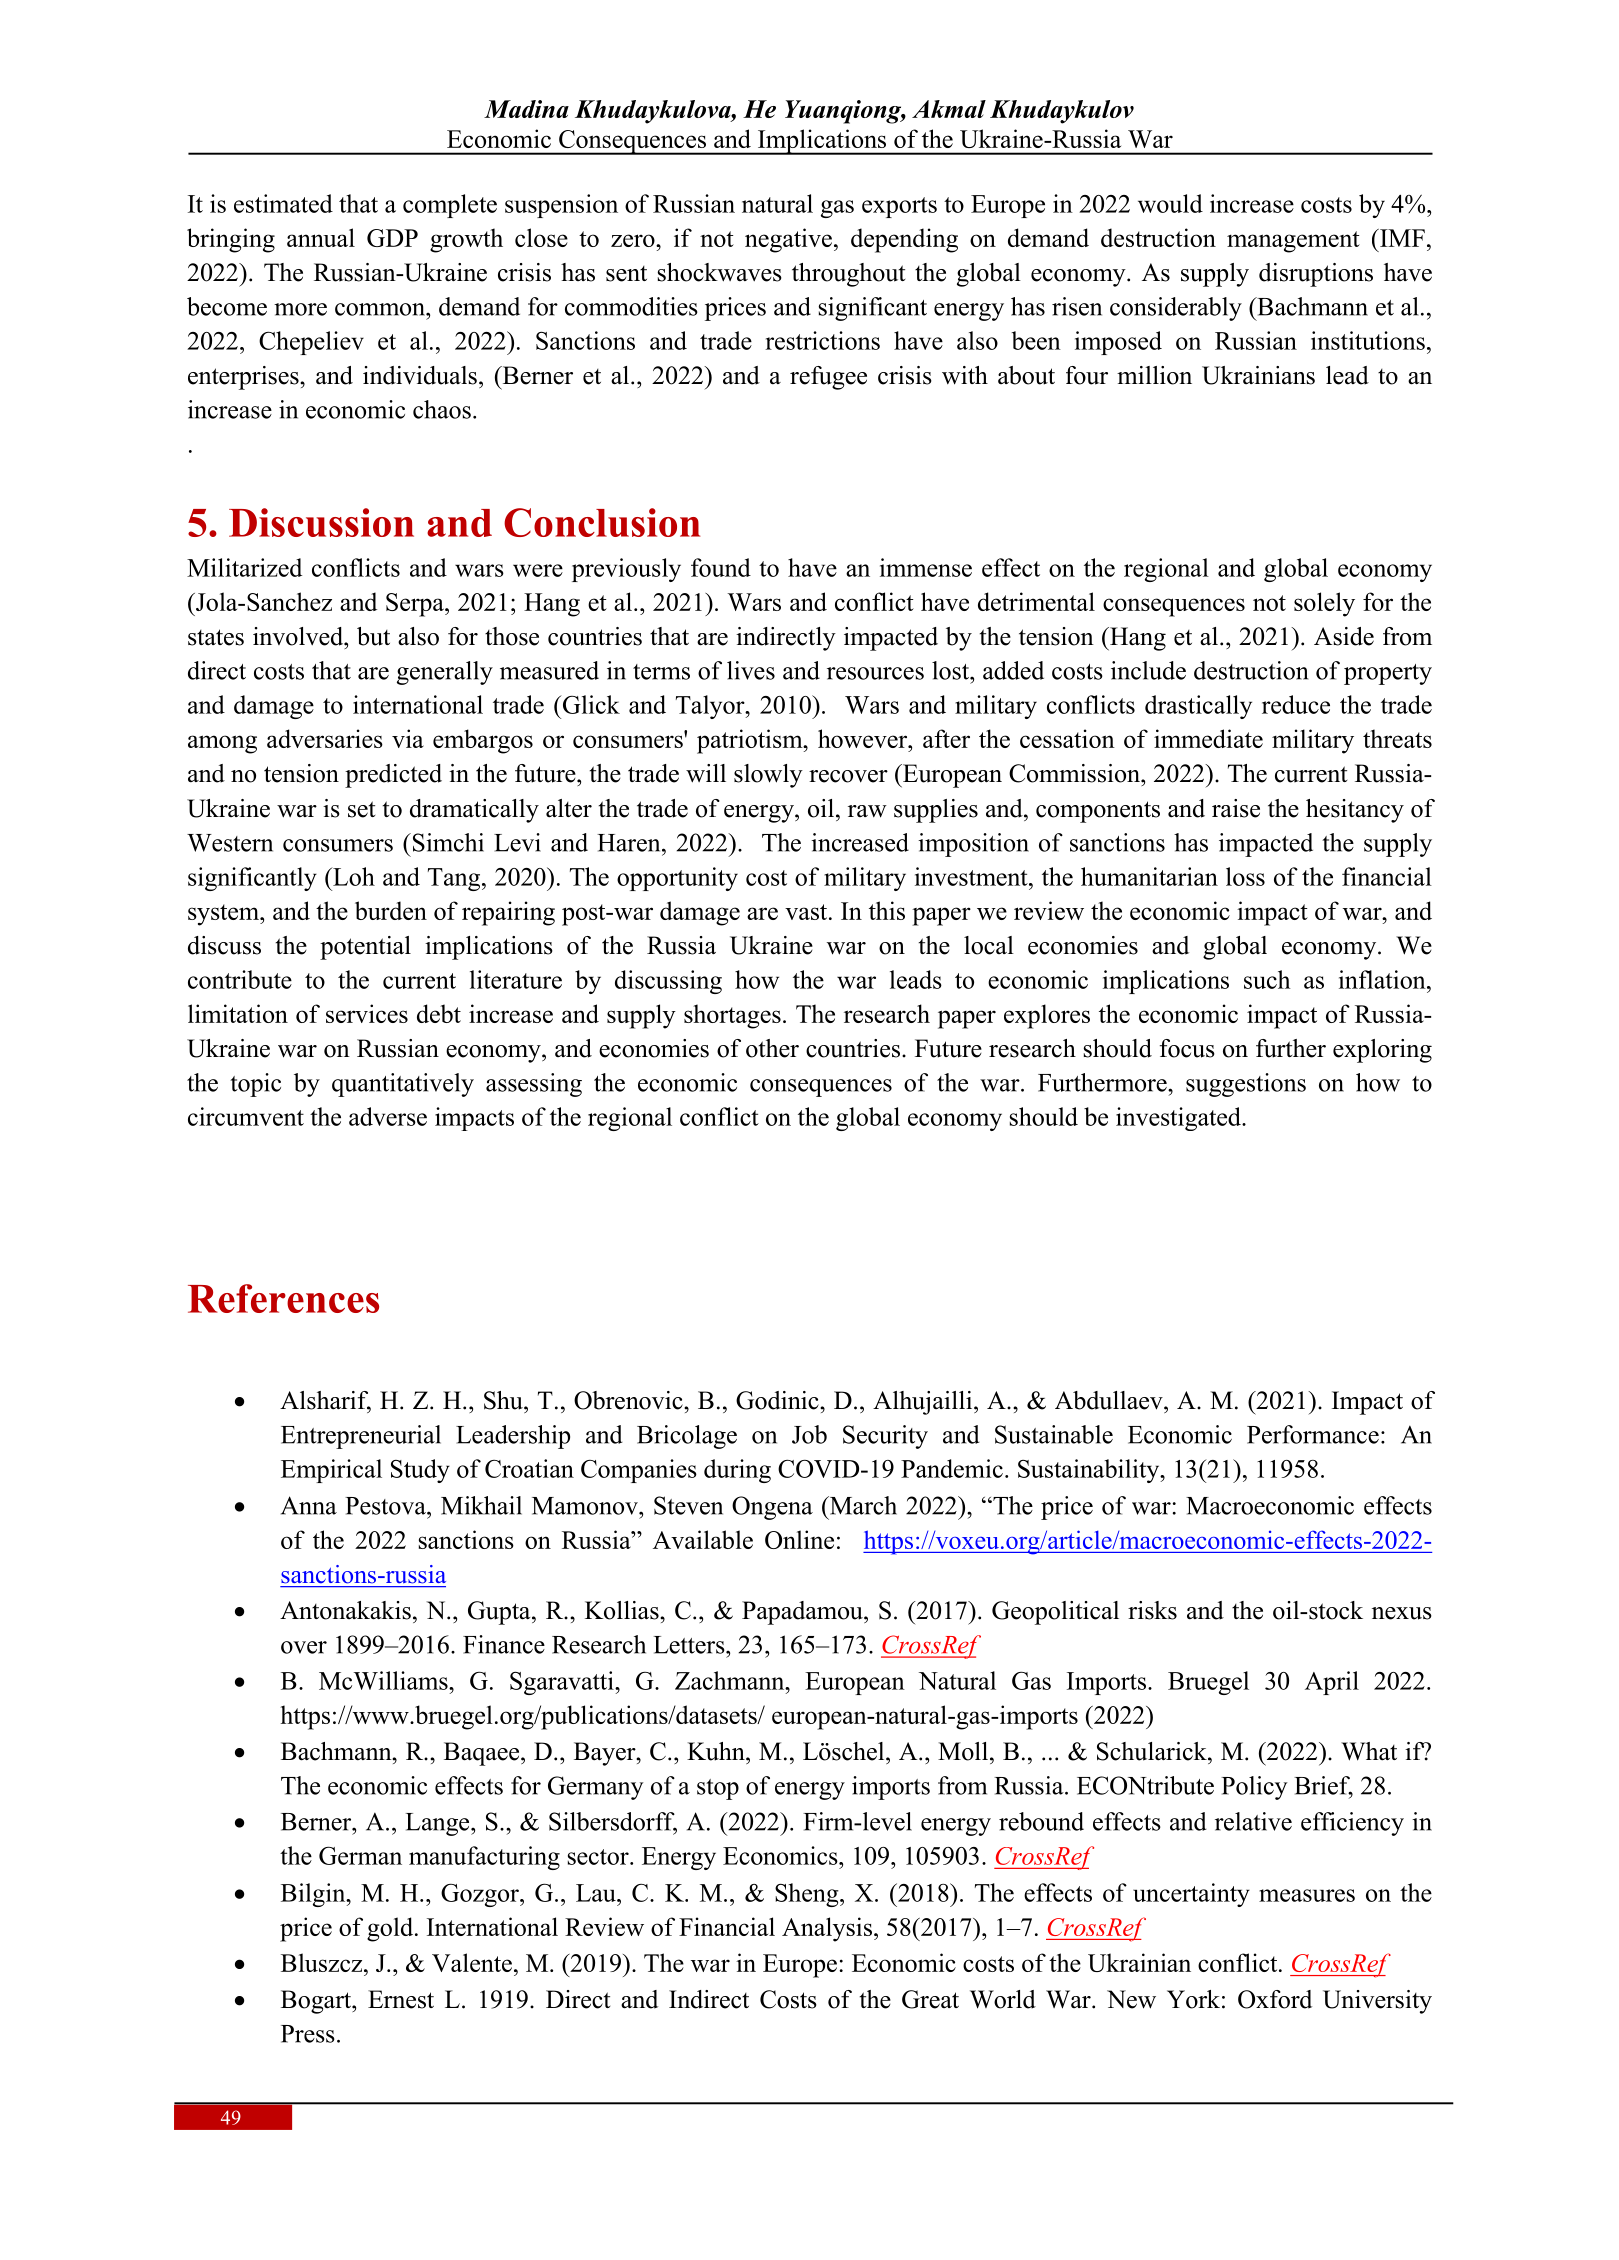  Describe the element at coordinates (772, 1048) in the screenshot. I see `other` at that location.
